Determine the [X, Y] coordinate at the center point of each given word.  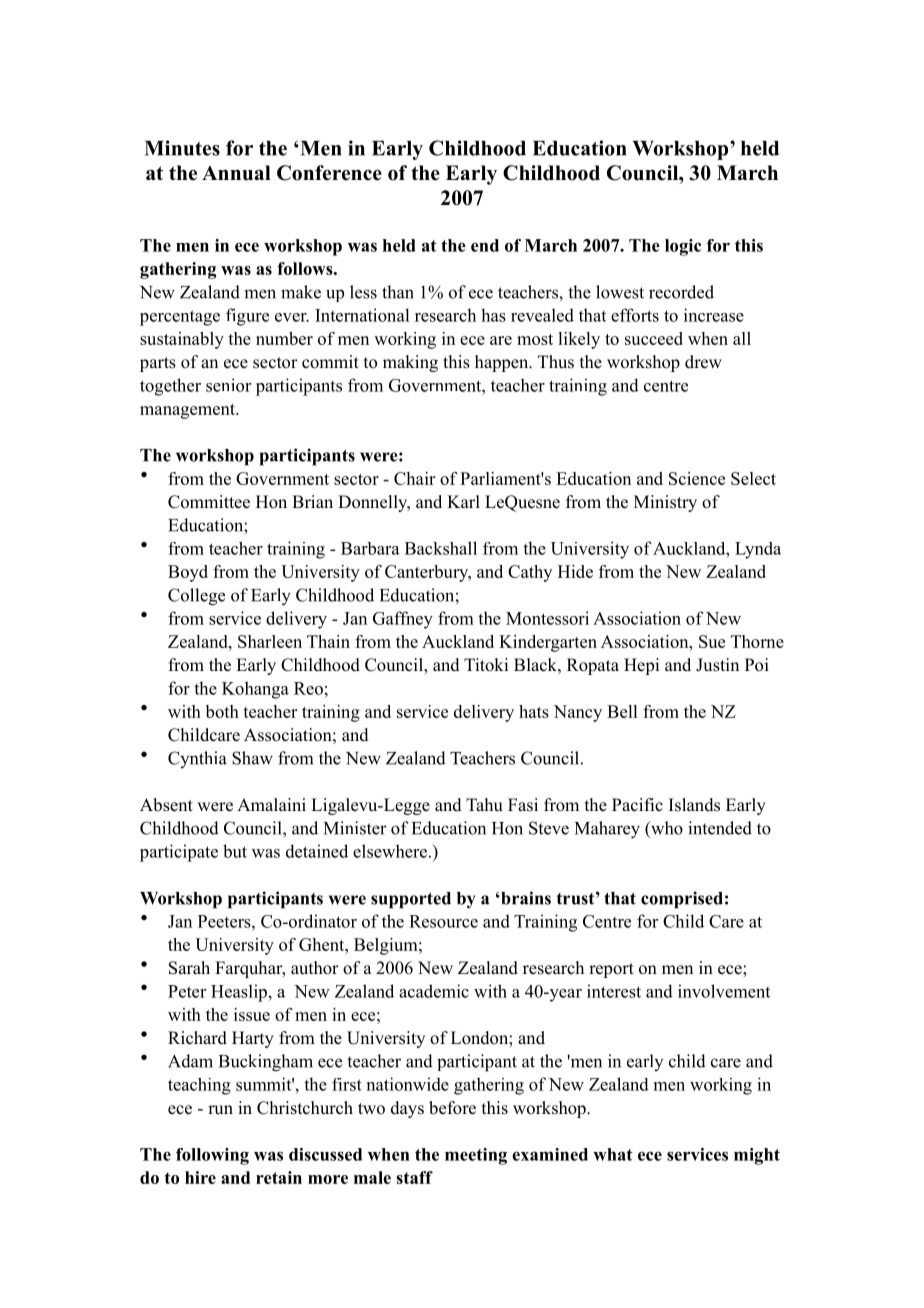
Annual [236, 173]
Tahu [484, 804]
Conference [329, 173]
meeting [476, 1156]
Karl [463, 501]
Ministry [665, 503]
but [235, 851]
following [212, 1156]
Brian [312, 501]
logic [683, 247]
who [666, 828]
